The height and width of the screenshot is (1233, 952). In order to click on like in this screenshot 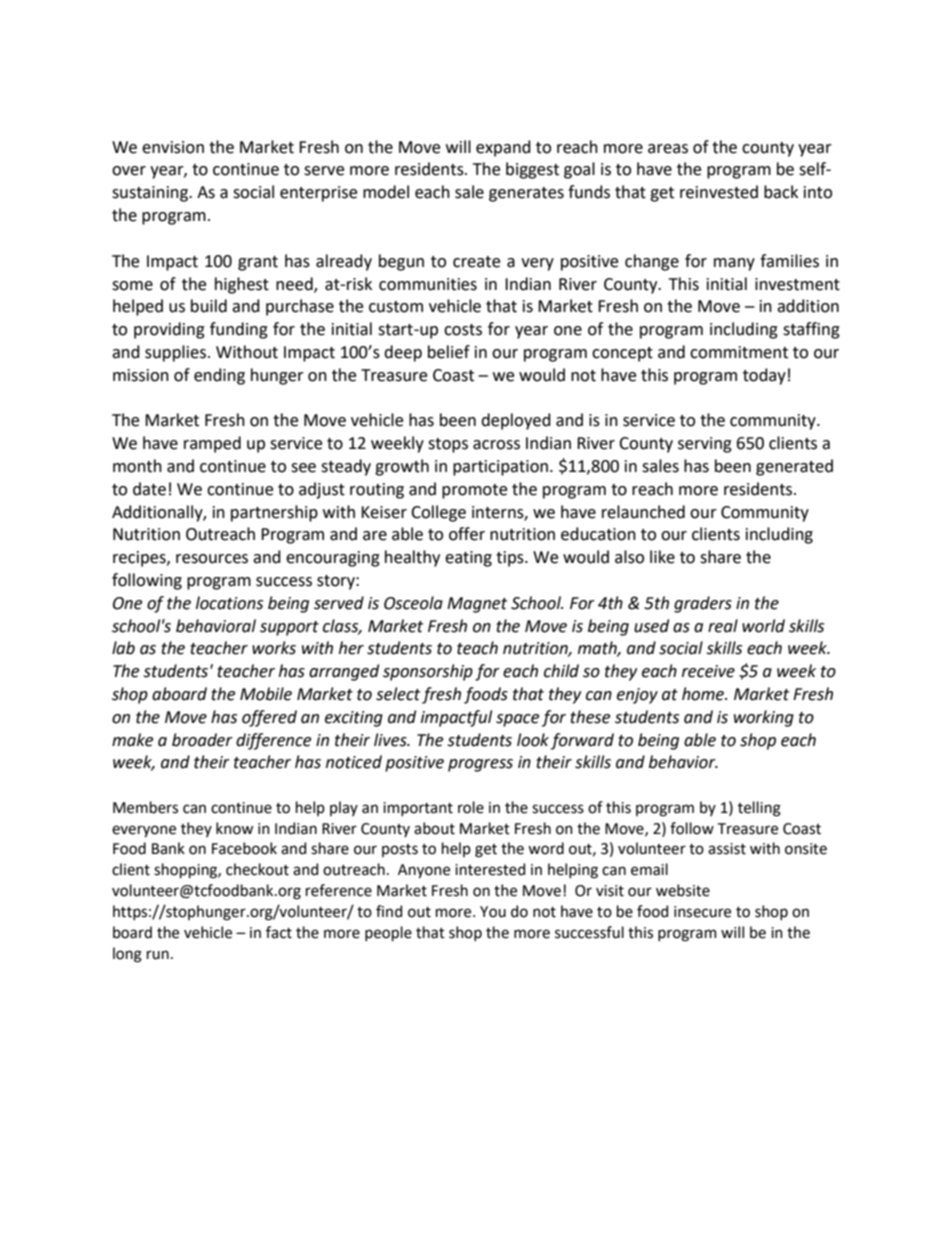, I will do `click(662, 557)`.
